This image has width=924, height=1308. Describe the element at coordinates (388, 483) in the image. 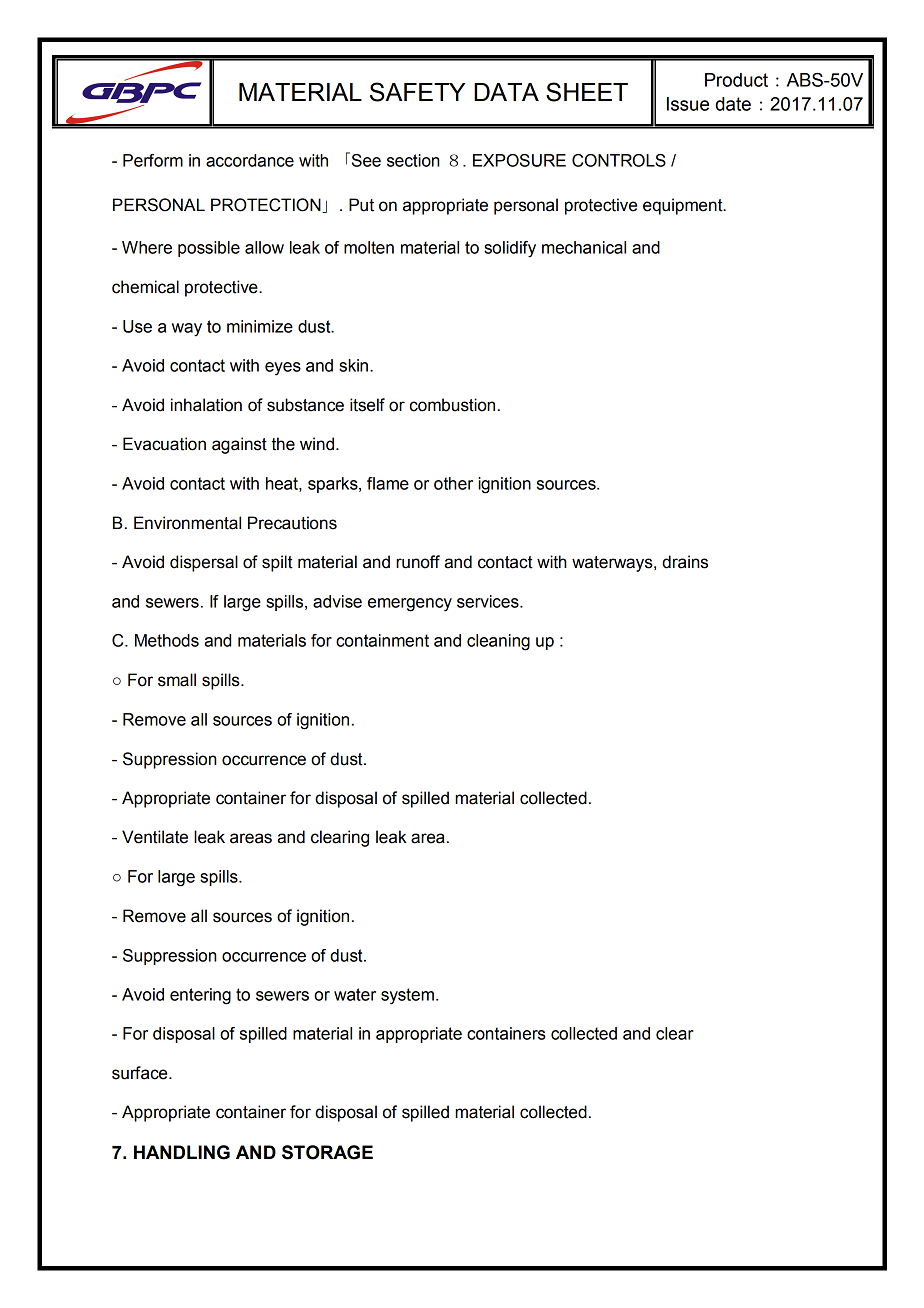

I see `flame` at that location.
